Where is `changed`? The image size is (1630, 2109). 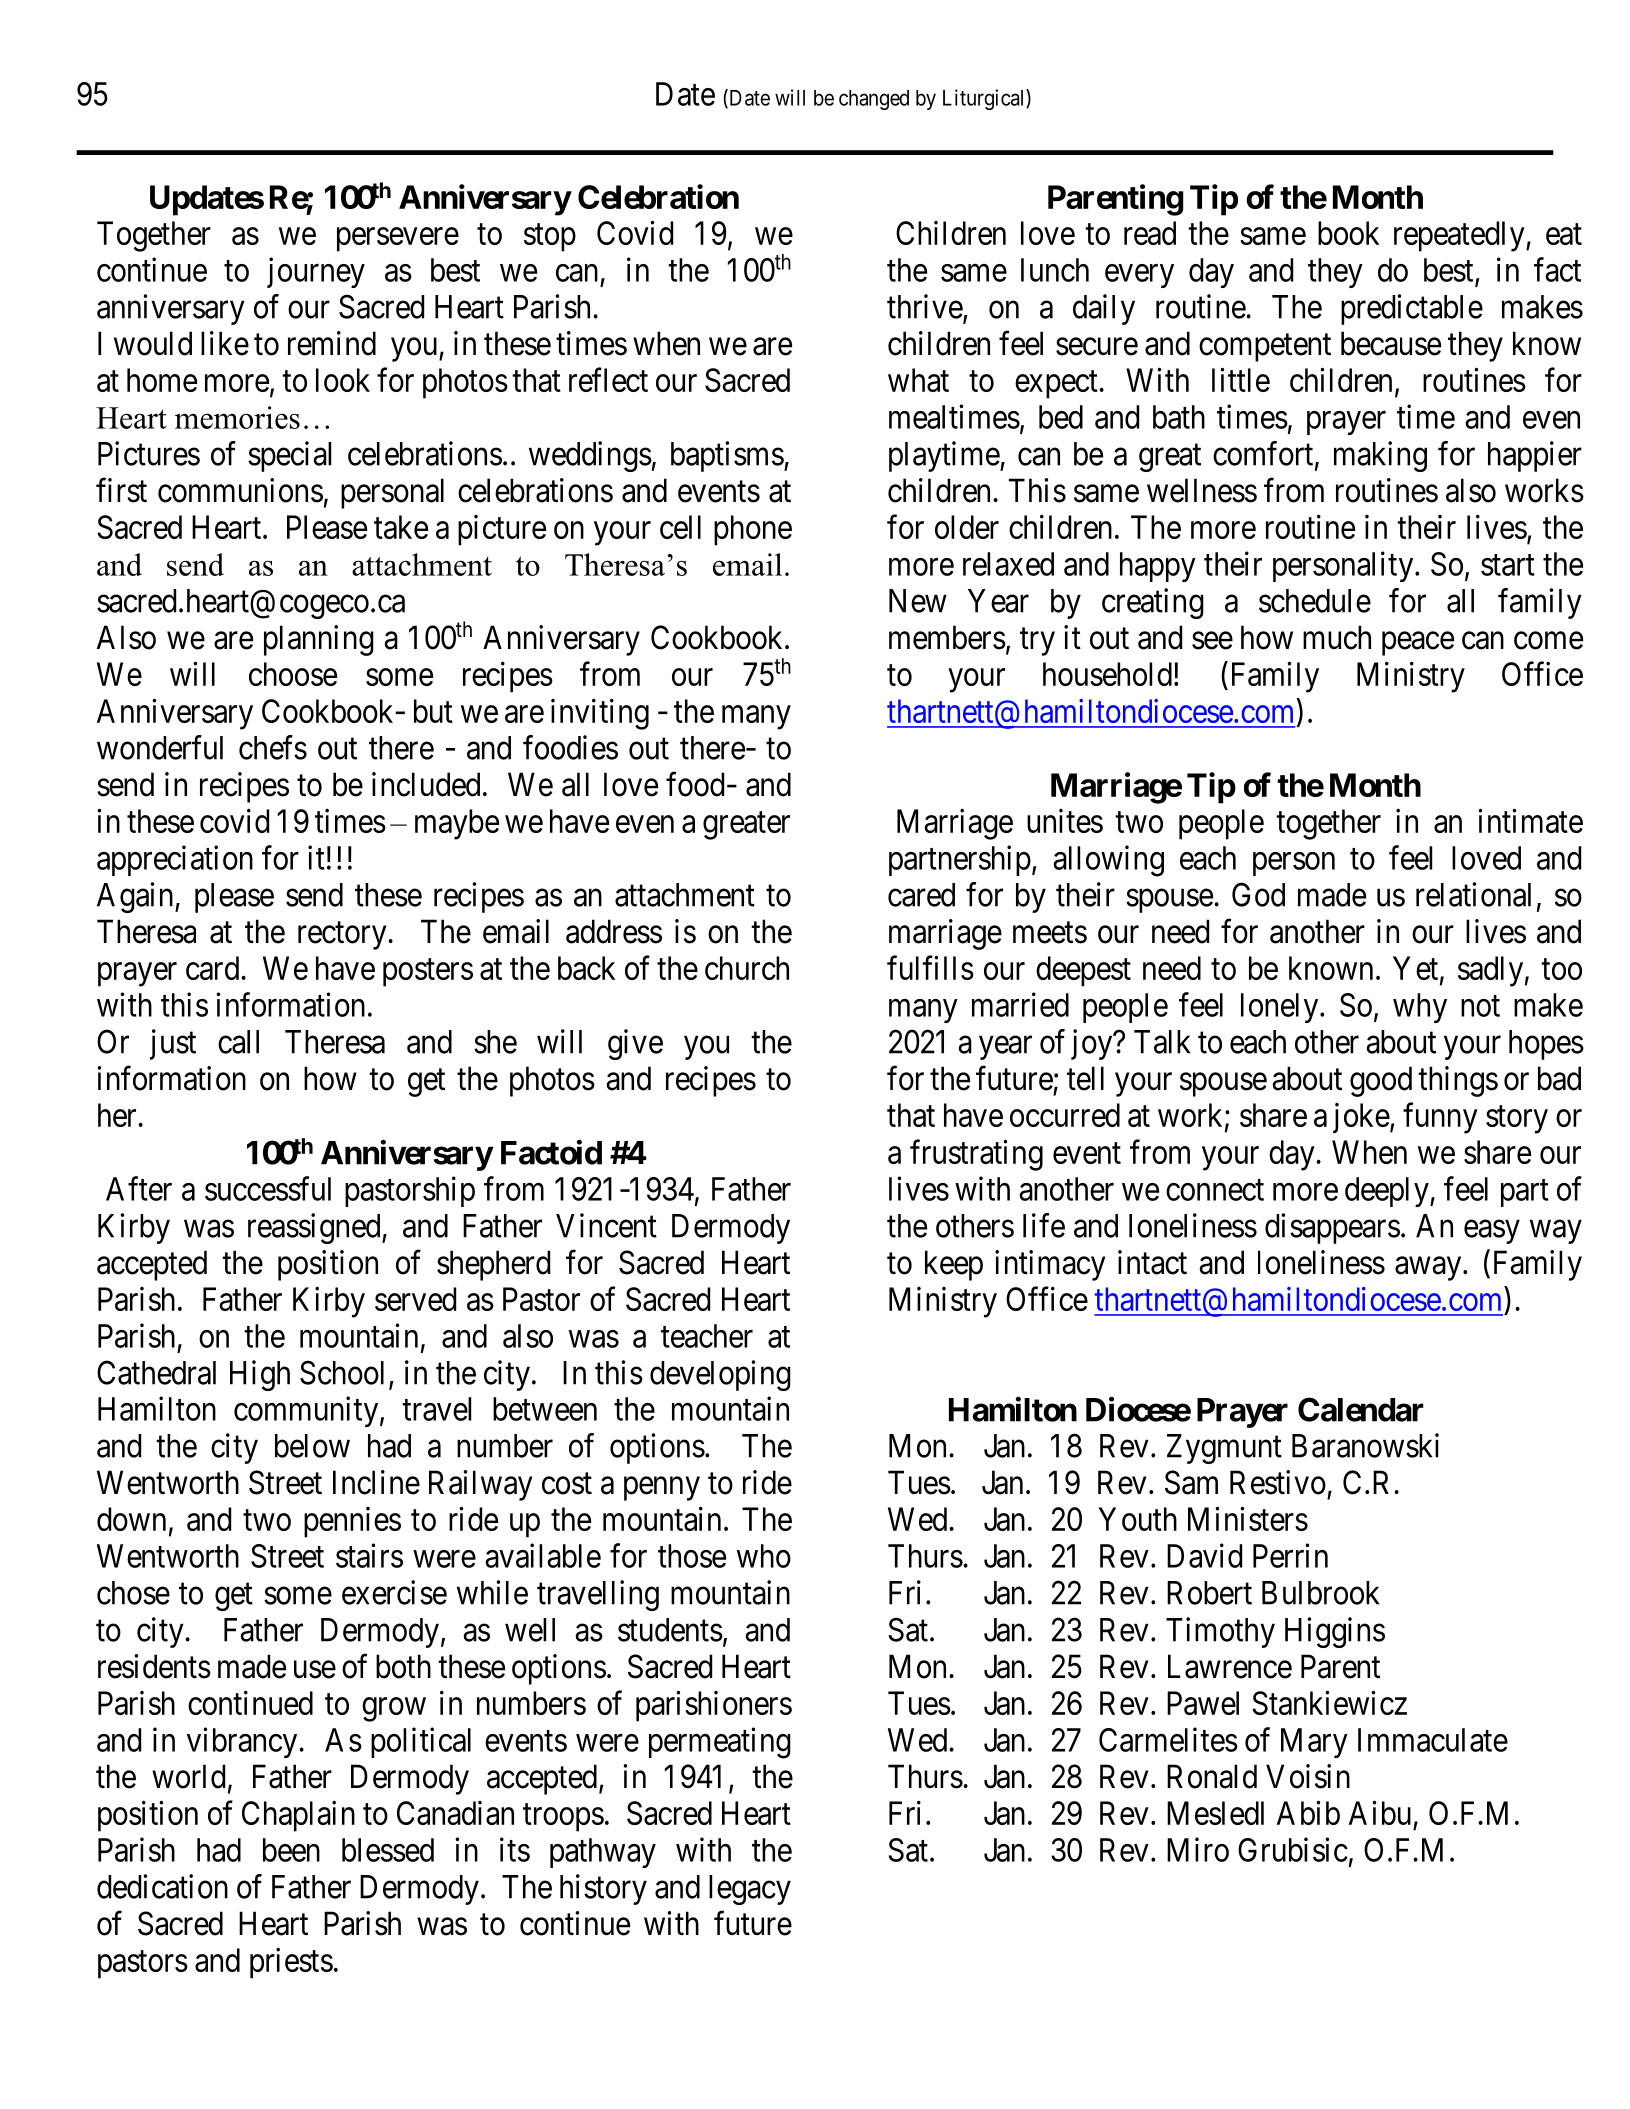 changed is located at coordinates (874, 100).
